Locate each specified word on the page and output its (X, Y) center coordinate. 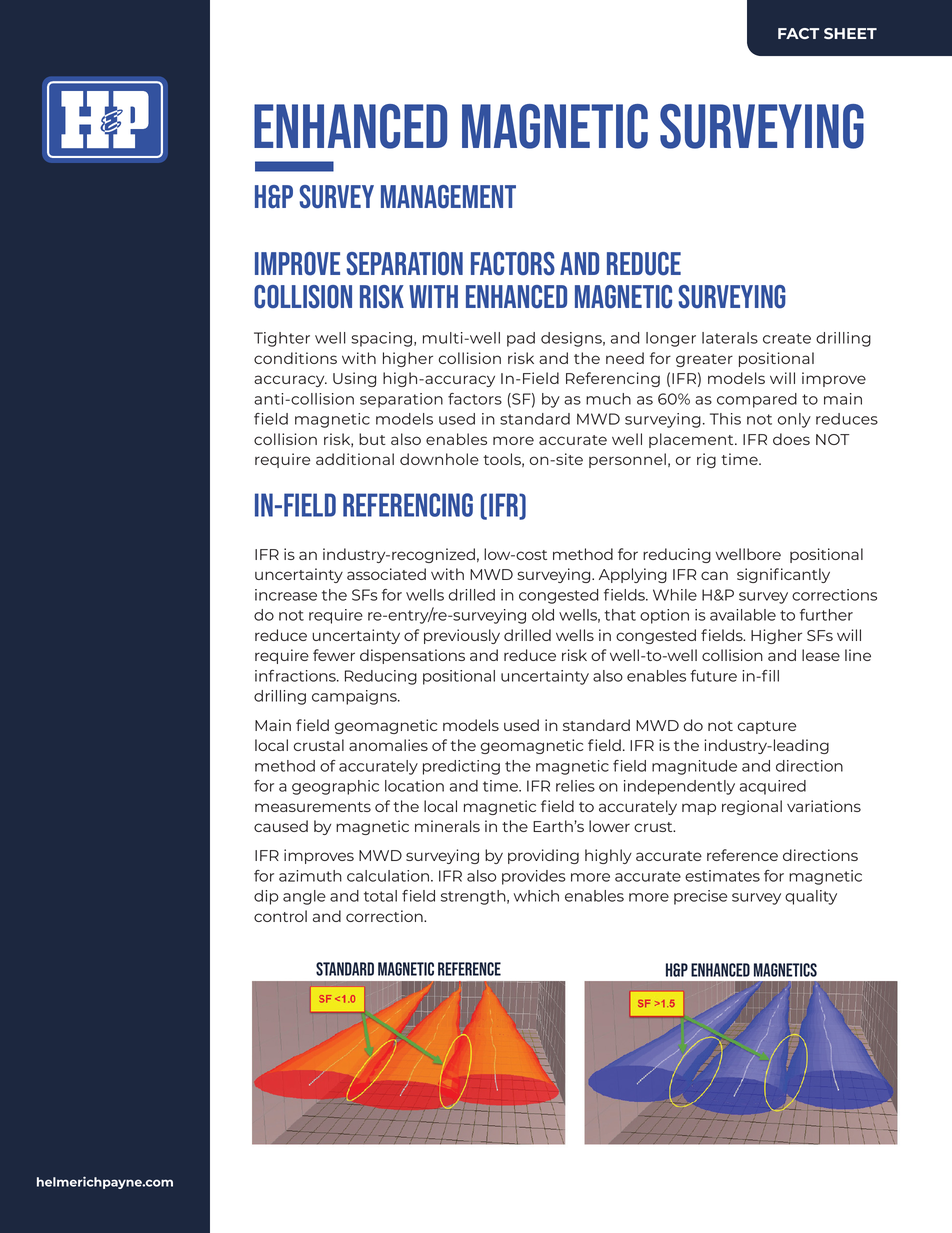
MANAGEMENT (448, 197)
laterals (730, 338)
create (787, 338)
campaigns (355, 697)
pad (521, 339)
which (536, 896)
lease (821, 655)
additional (355, 459)
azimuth (310, 876)
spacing (381, 339)
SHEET (850, 33)
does (791, 439)
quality (811, 897)
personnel (627, 460)
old (543, 615)
